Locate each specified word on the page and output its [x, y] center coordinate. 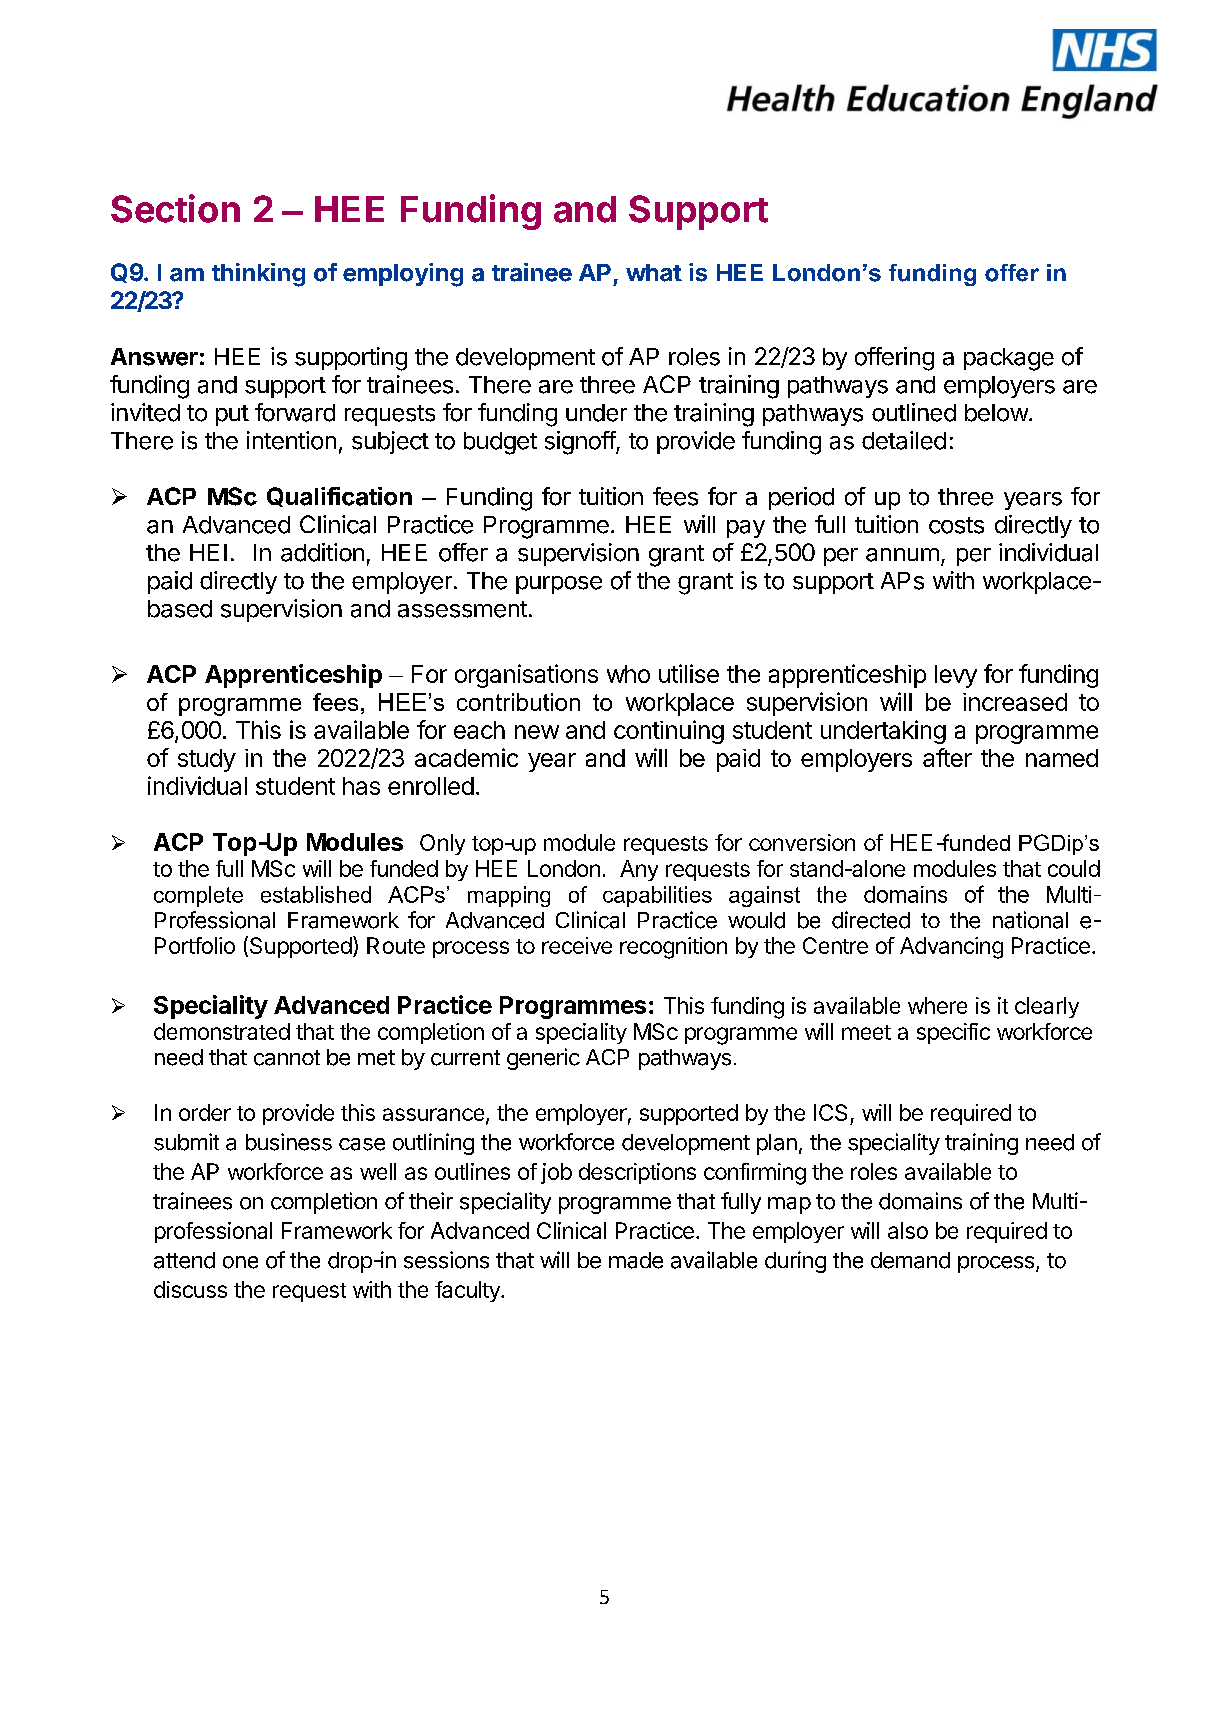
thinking [258, 275]
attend [184, 1260]
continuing [669, 732]
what [654, 273]
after [947, 757]
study [207, 760]
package [1009, 359]
